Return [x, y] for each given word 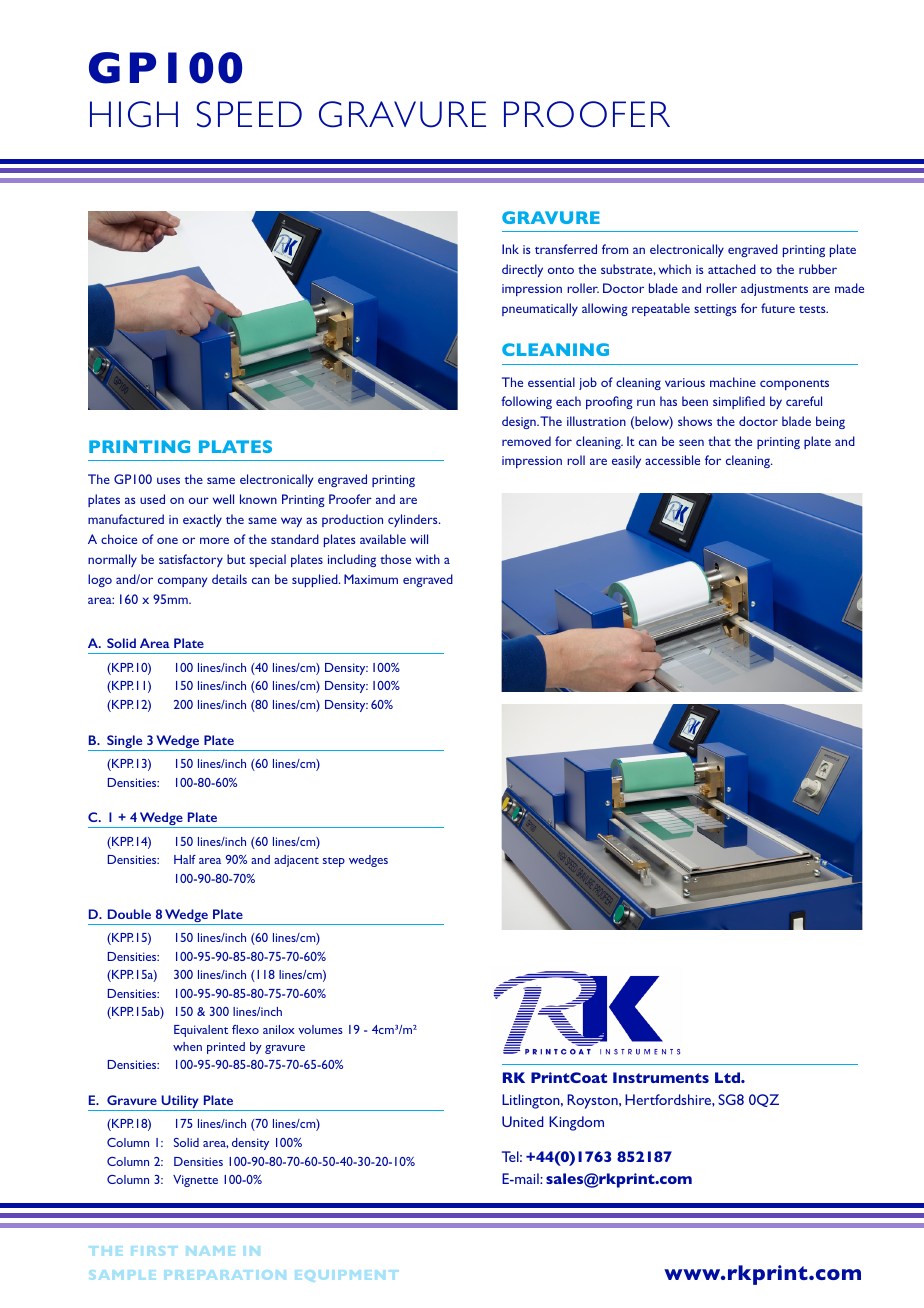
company [182, 582]
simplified [739, 402]
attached [732, 269]
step [334, 862]
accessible [672, 460]
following [526, 402]
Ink [510, 249]
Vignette [195, 1181]
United [523, 1121]
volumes [320, 1029]
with [428, 559]
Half [185, 859]
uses [168, 480]
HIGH [134, 114]
